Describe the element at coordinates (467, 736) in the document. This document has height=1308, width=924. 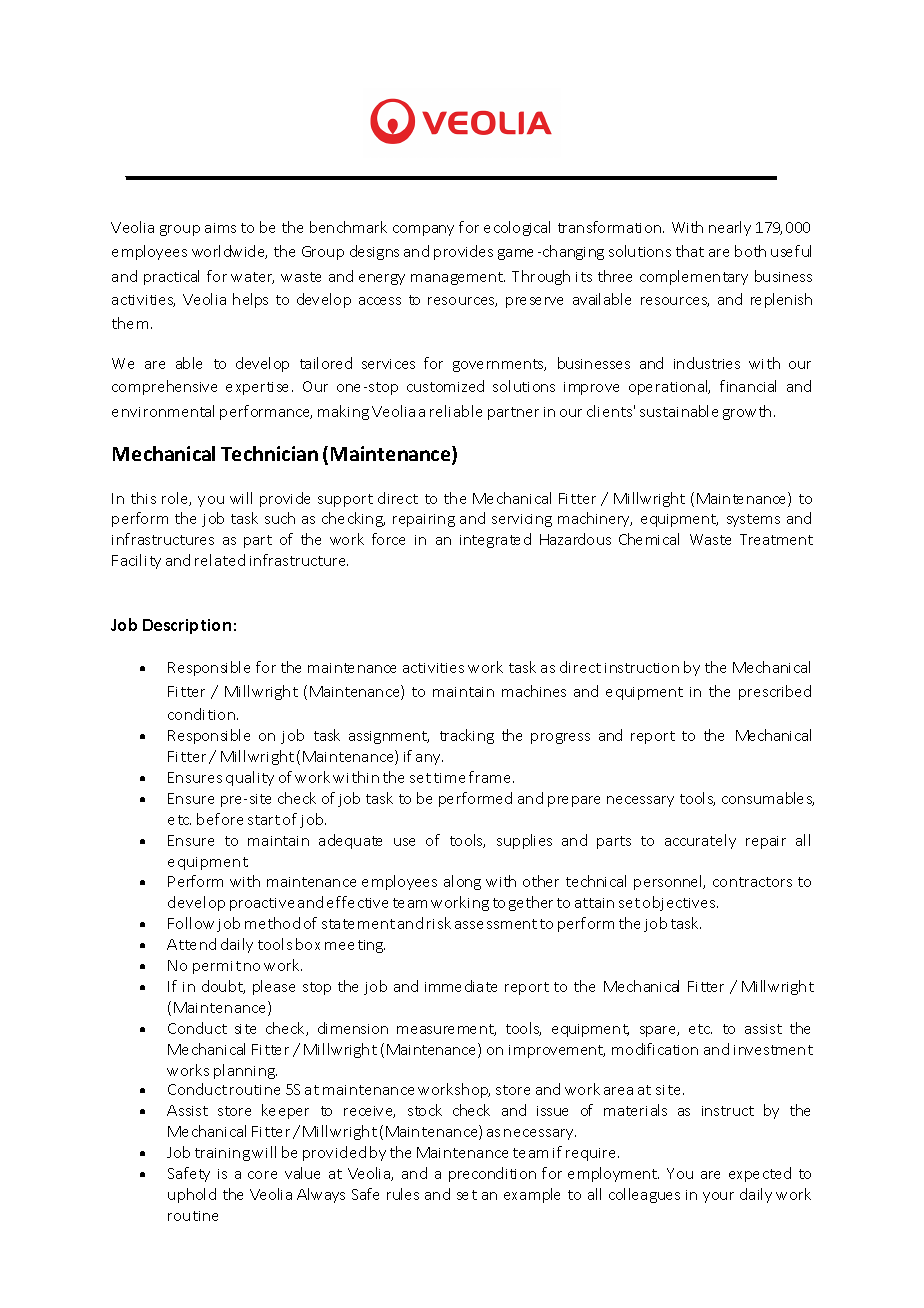
I see `tracking` at that location.
